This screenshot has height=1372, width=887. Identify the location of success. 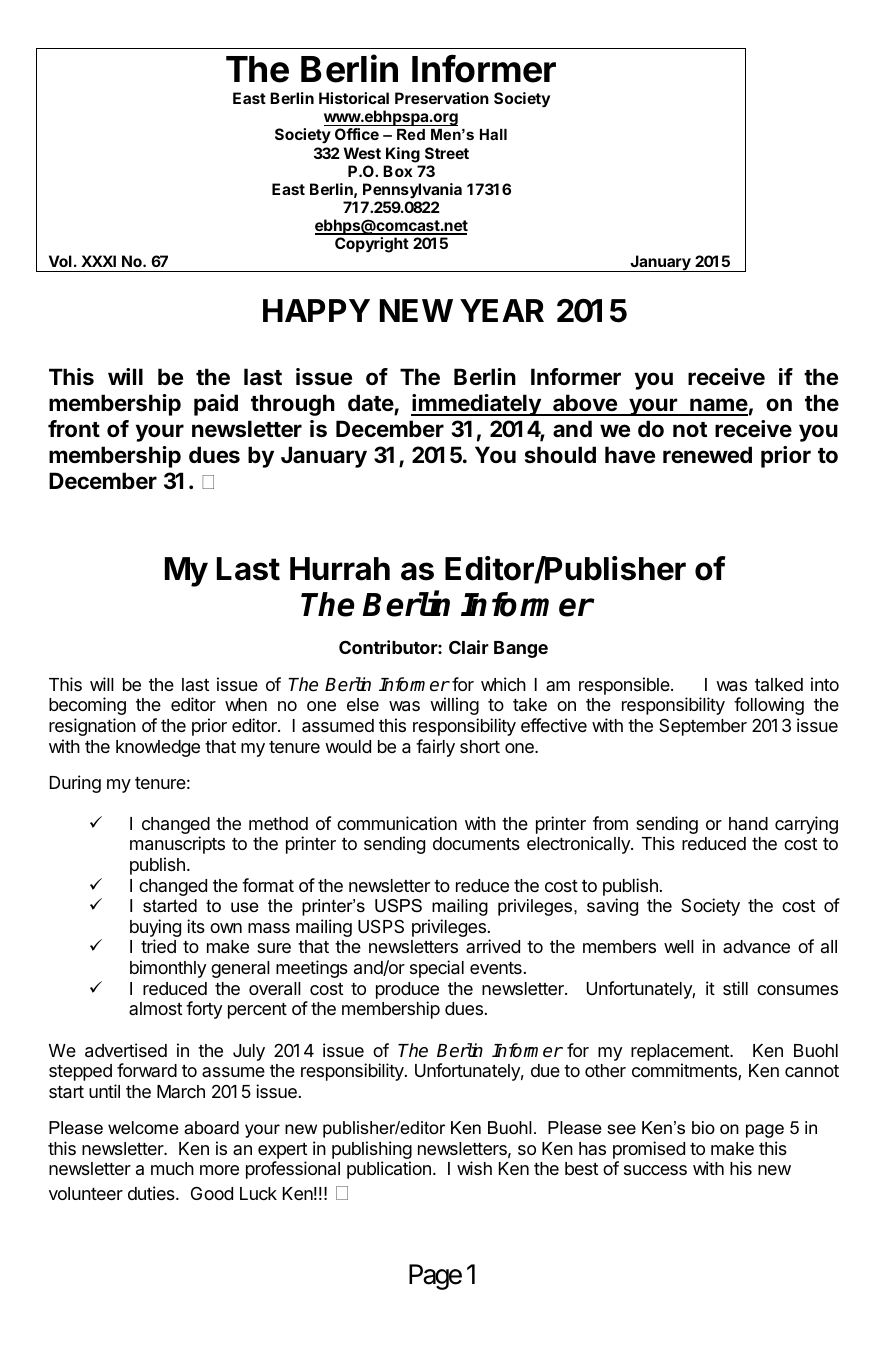
(655, 1170).
